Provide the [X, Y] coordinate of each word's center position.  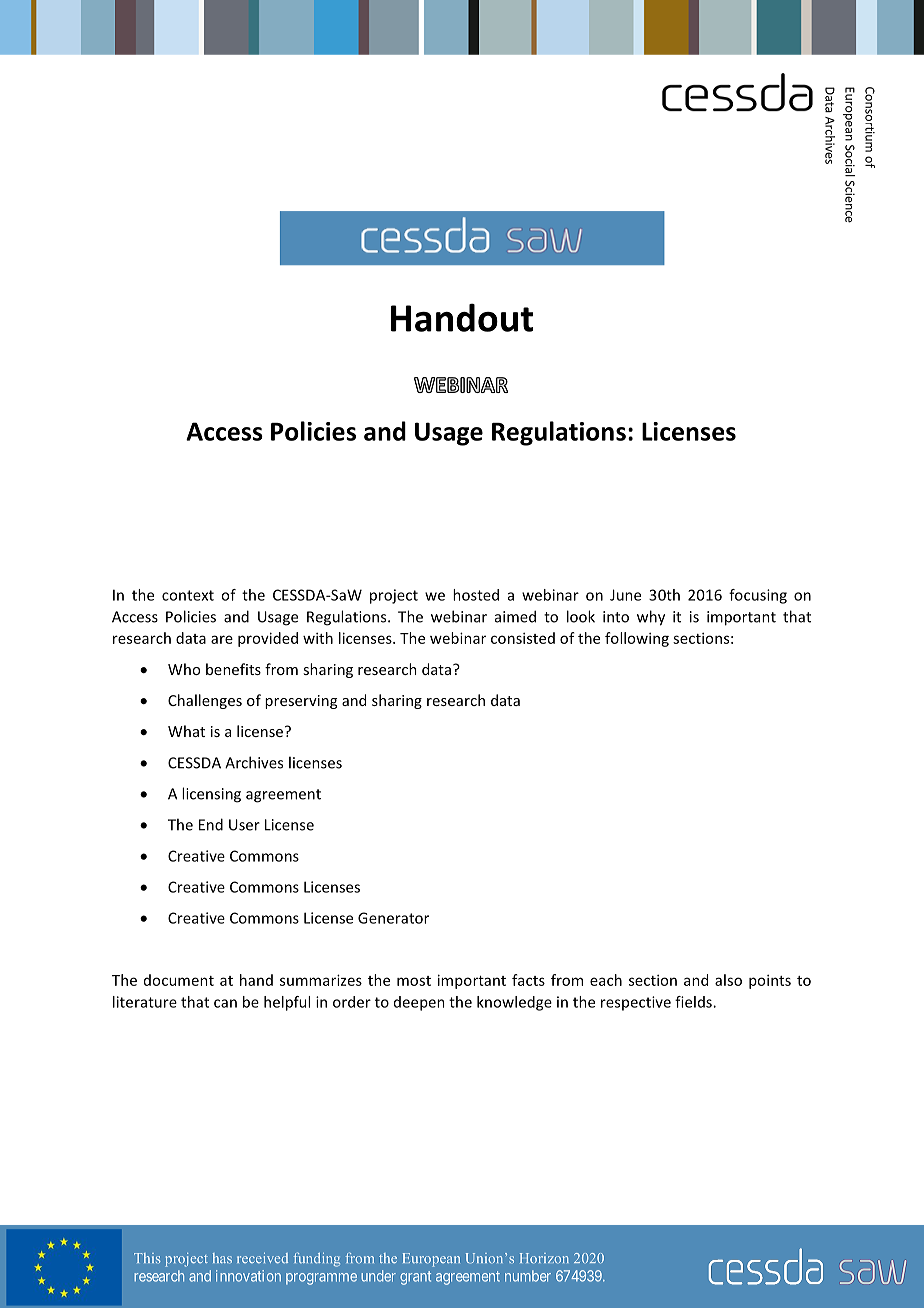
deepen [419, 1003]
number [528, 1276]
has [222, 1258]
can [225, 1003]
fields [694, 1002]
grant [415, 1278]
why [651, 618]
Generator [393, 918]
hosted [476, 595]
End [211, 824]
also [728, 980]
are [222, 639]
